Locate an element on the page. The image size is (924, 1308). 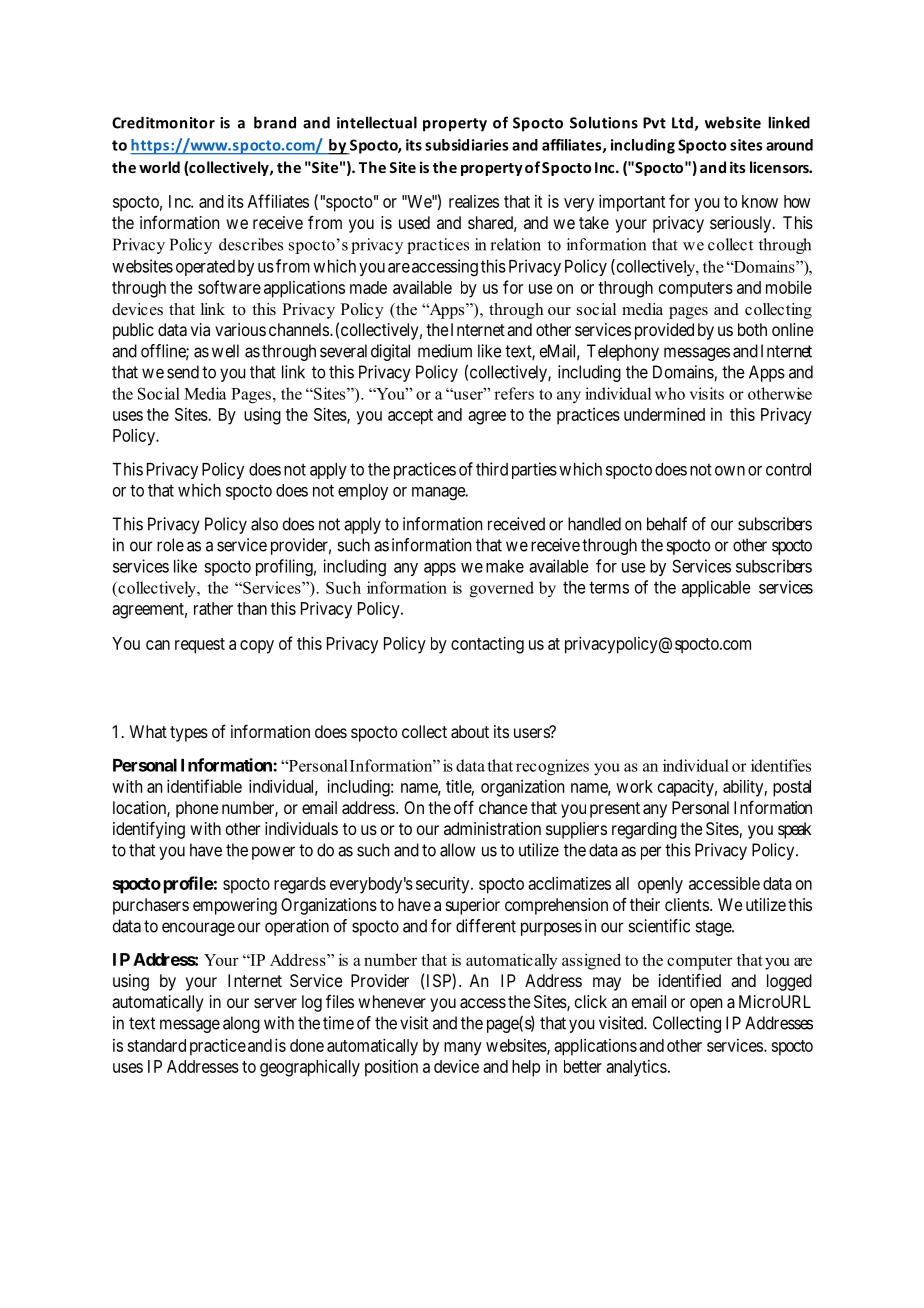
third is located at coordinates (492, 469).
